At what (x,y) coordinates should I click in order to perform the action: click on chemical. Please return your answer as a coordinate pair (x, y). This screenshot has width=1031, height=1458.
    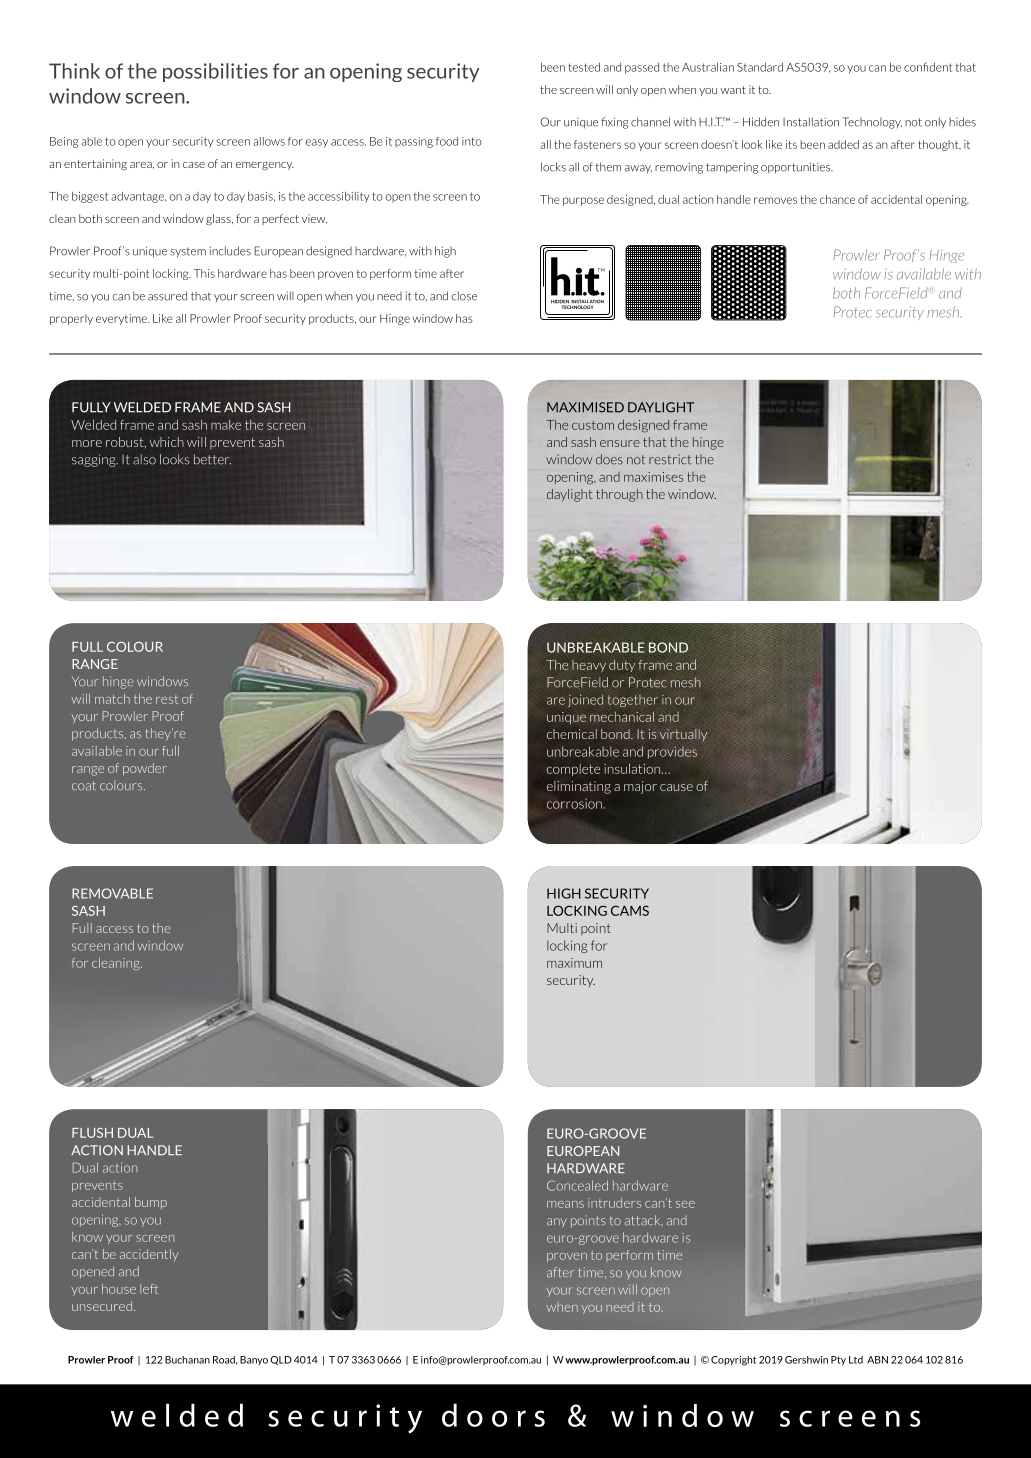
    Looking at the image, I should click on (572, 734).
